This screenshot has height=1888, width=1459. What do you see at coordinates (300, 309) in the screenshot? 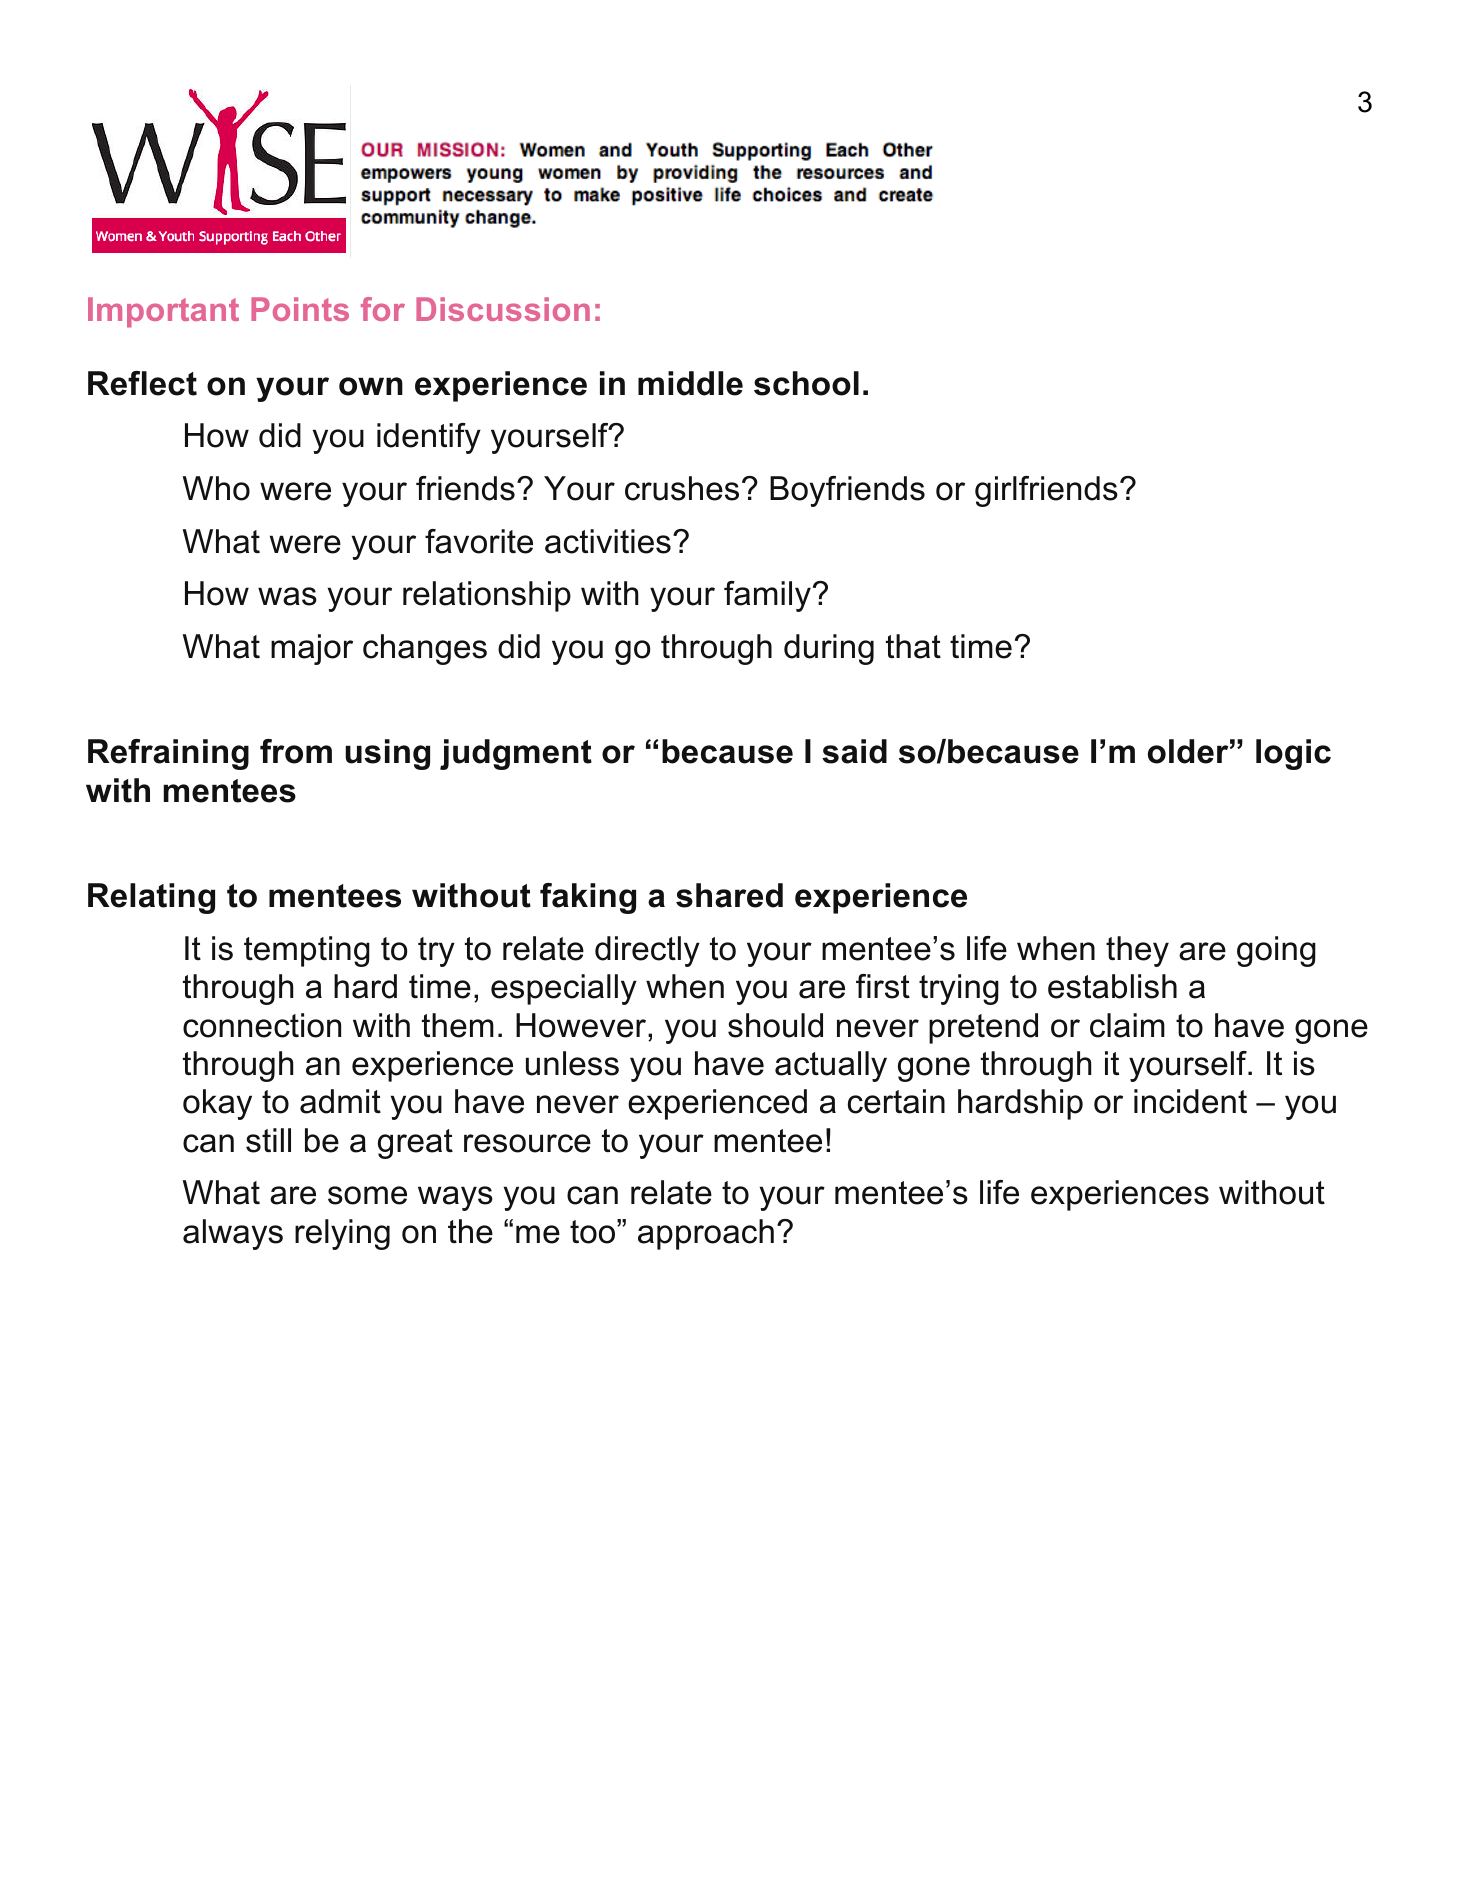
I see `Points` at bounding box center [300, 309].
